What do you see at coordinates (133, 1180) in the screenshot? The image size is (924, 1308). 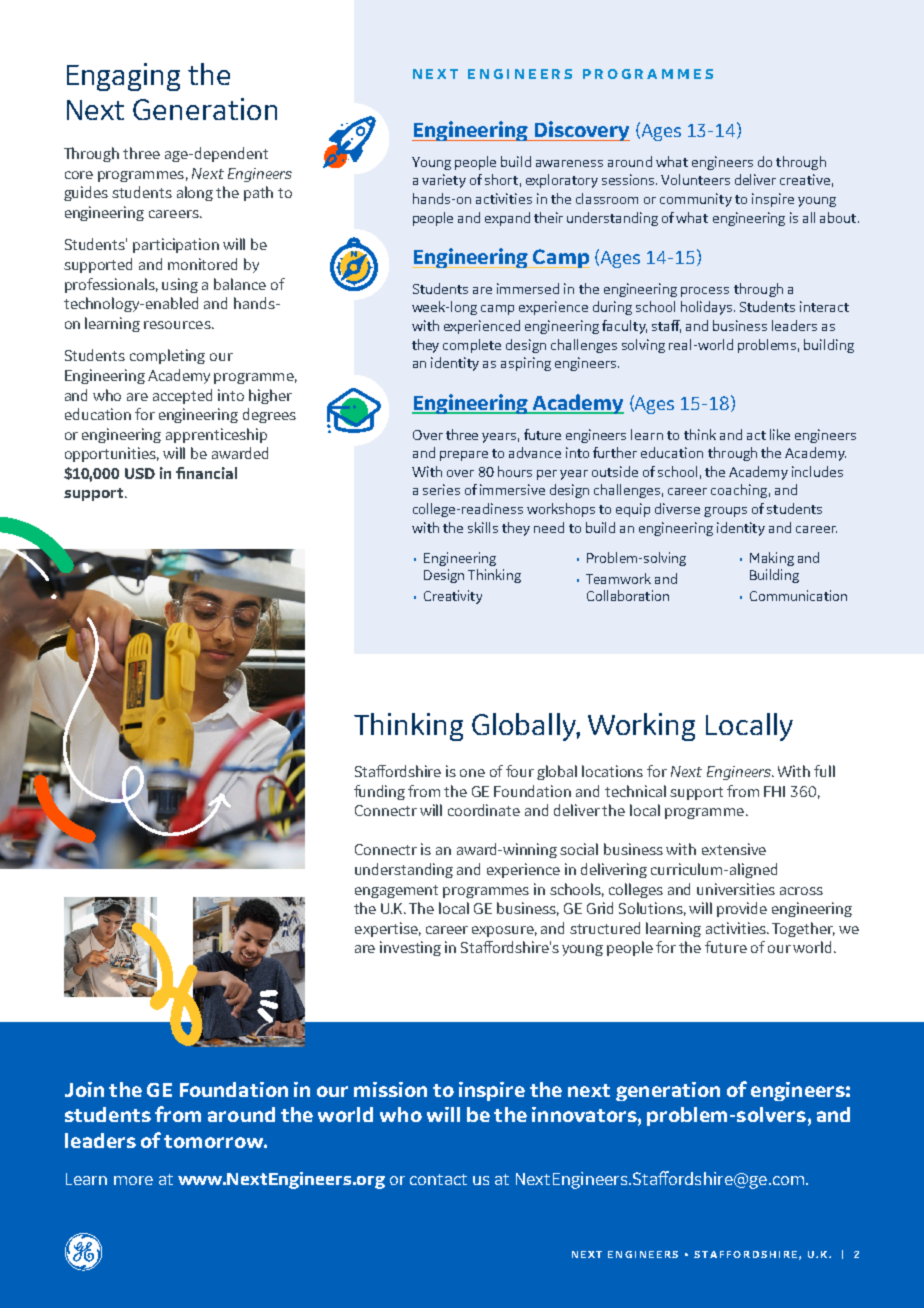 I see `more` at bounding box center [133, 1180].
